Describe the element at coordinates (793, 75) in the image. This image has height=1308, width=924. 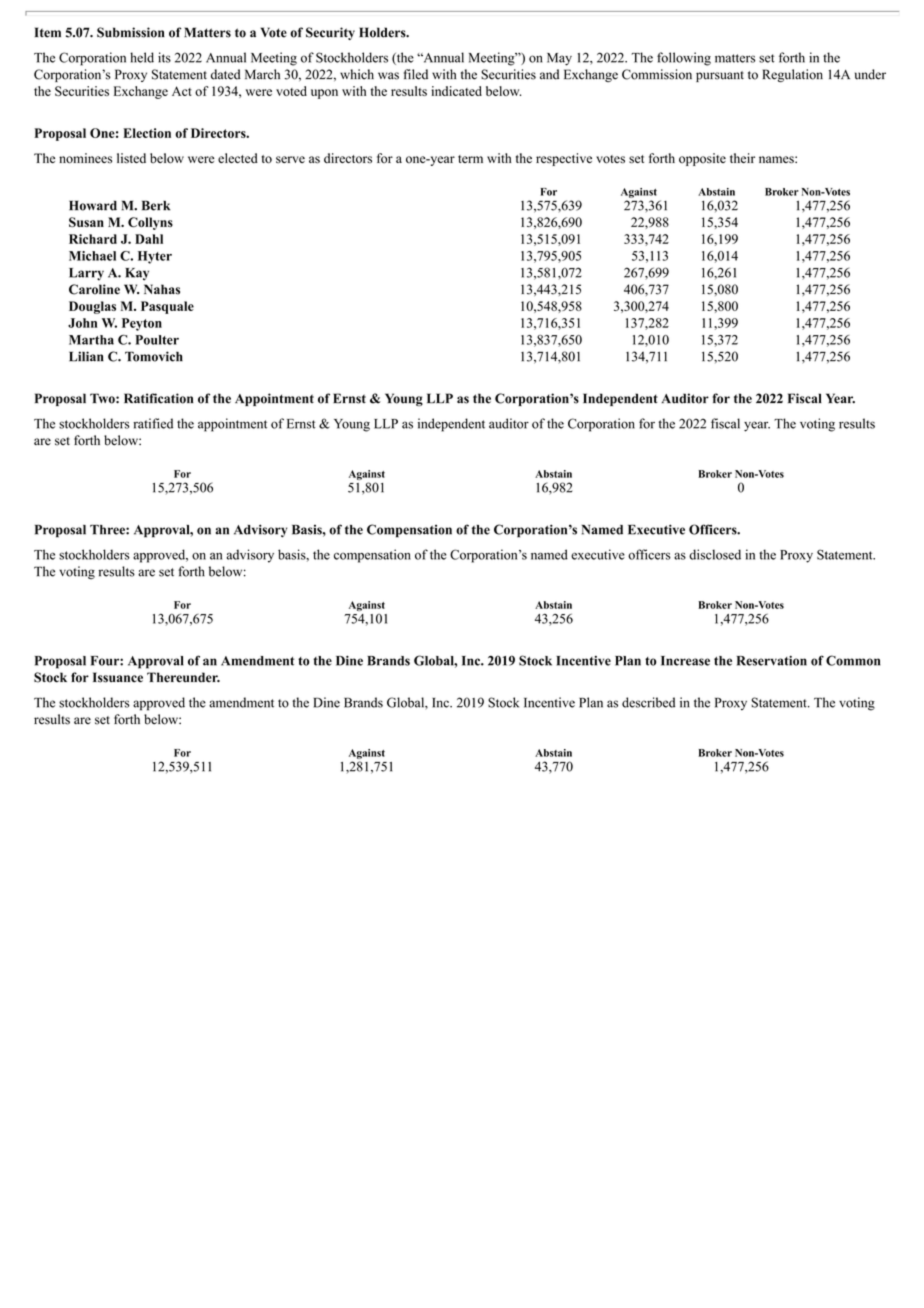
I see `Regulation` at that location.
